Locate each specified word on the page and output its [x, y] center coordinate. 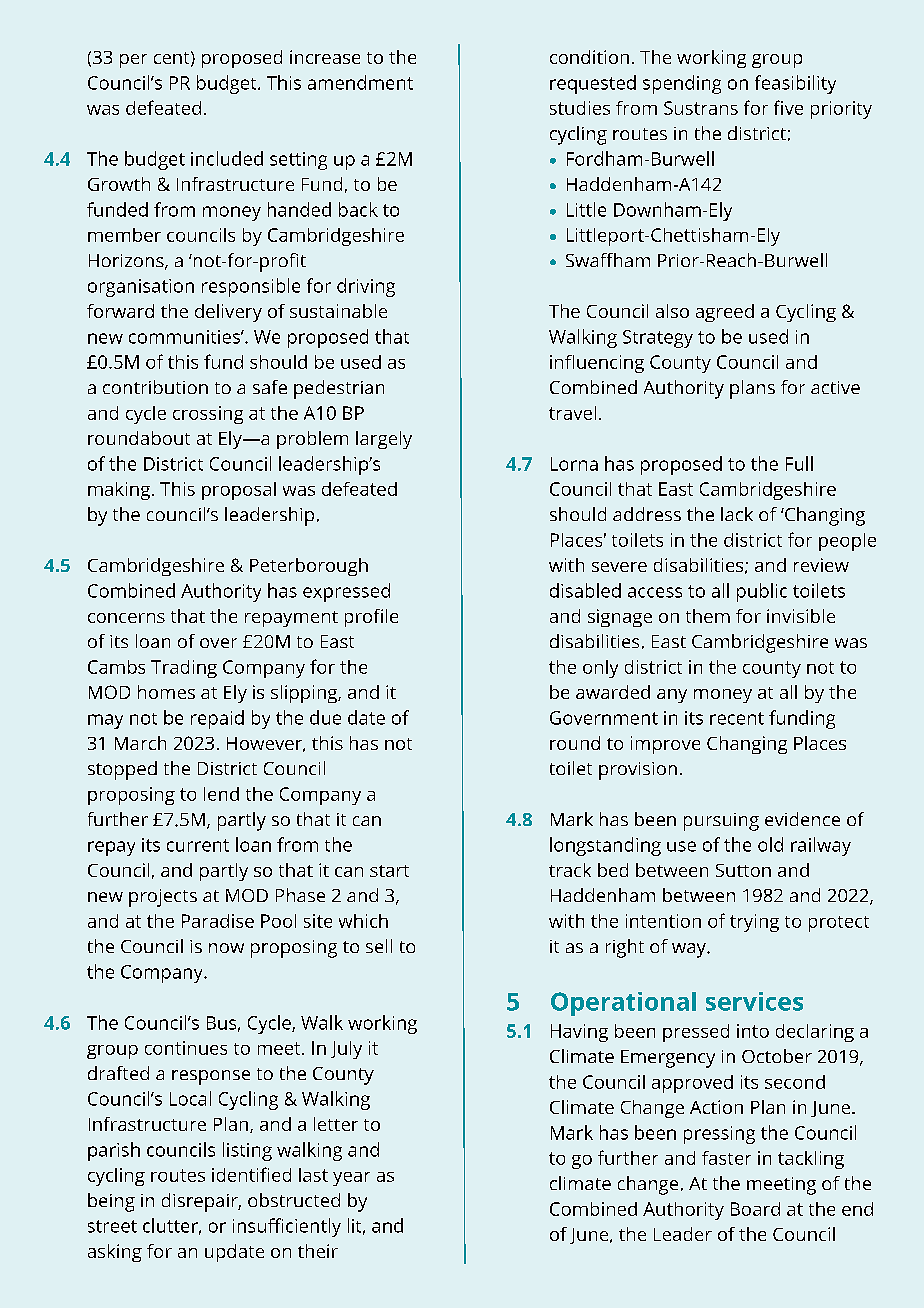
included [227, 158]
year [351, 1179]
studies [580, 108]
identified [251, 1174]
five [788, 107]
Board [755, 1209]
